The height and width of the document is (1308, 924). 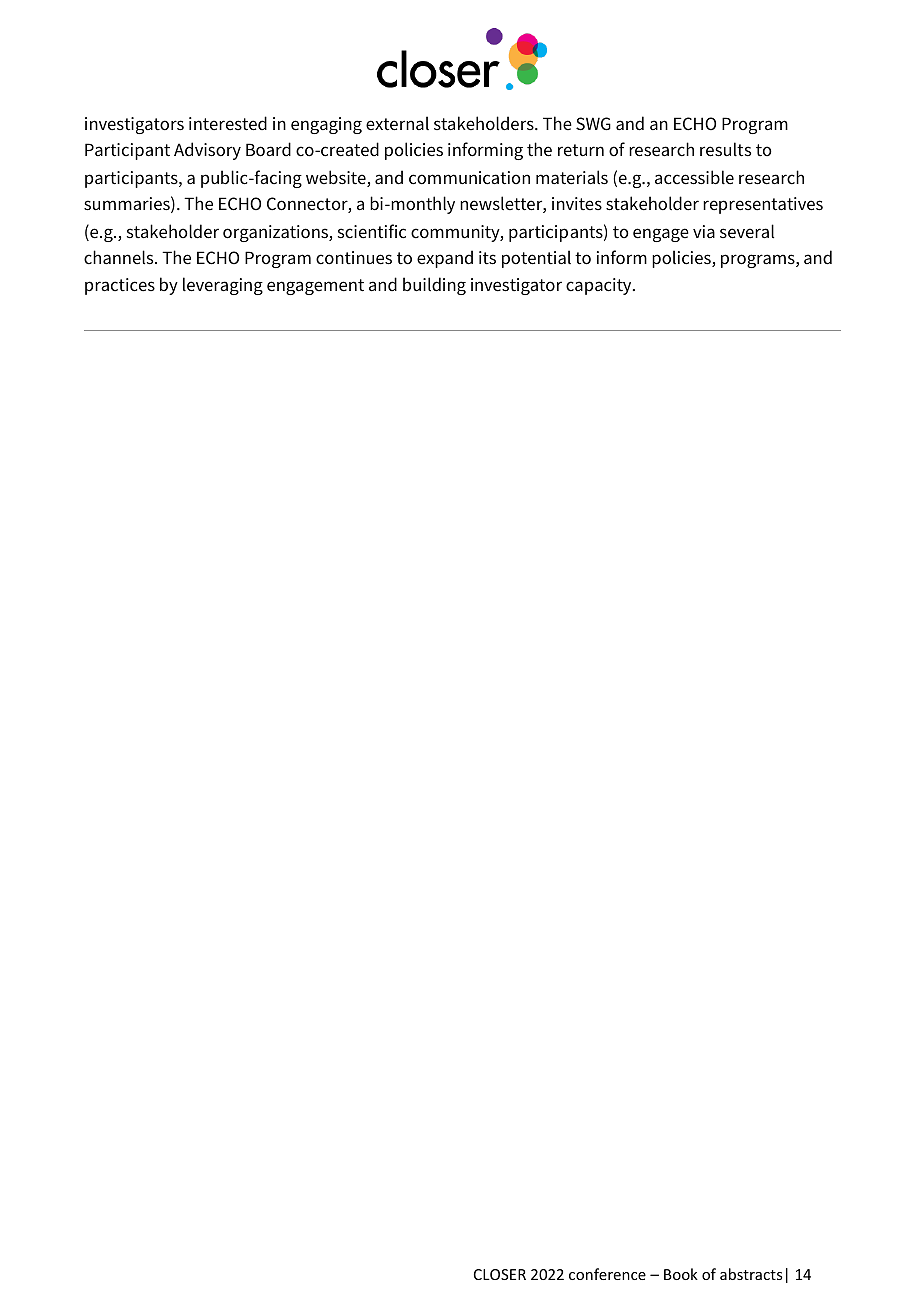 I want to click on channels, so click(x=120, y=257).
